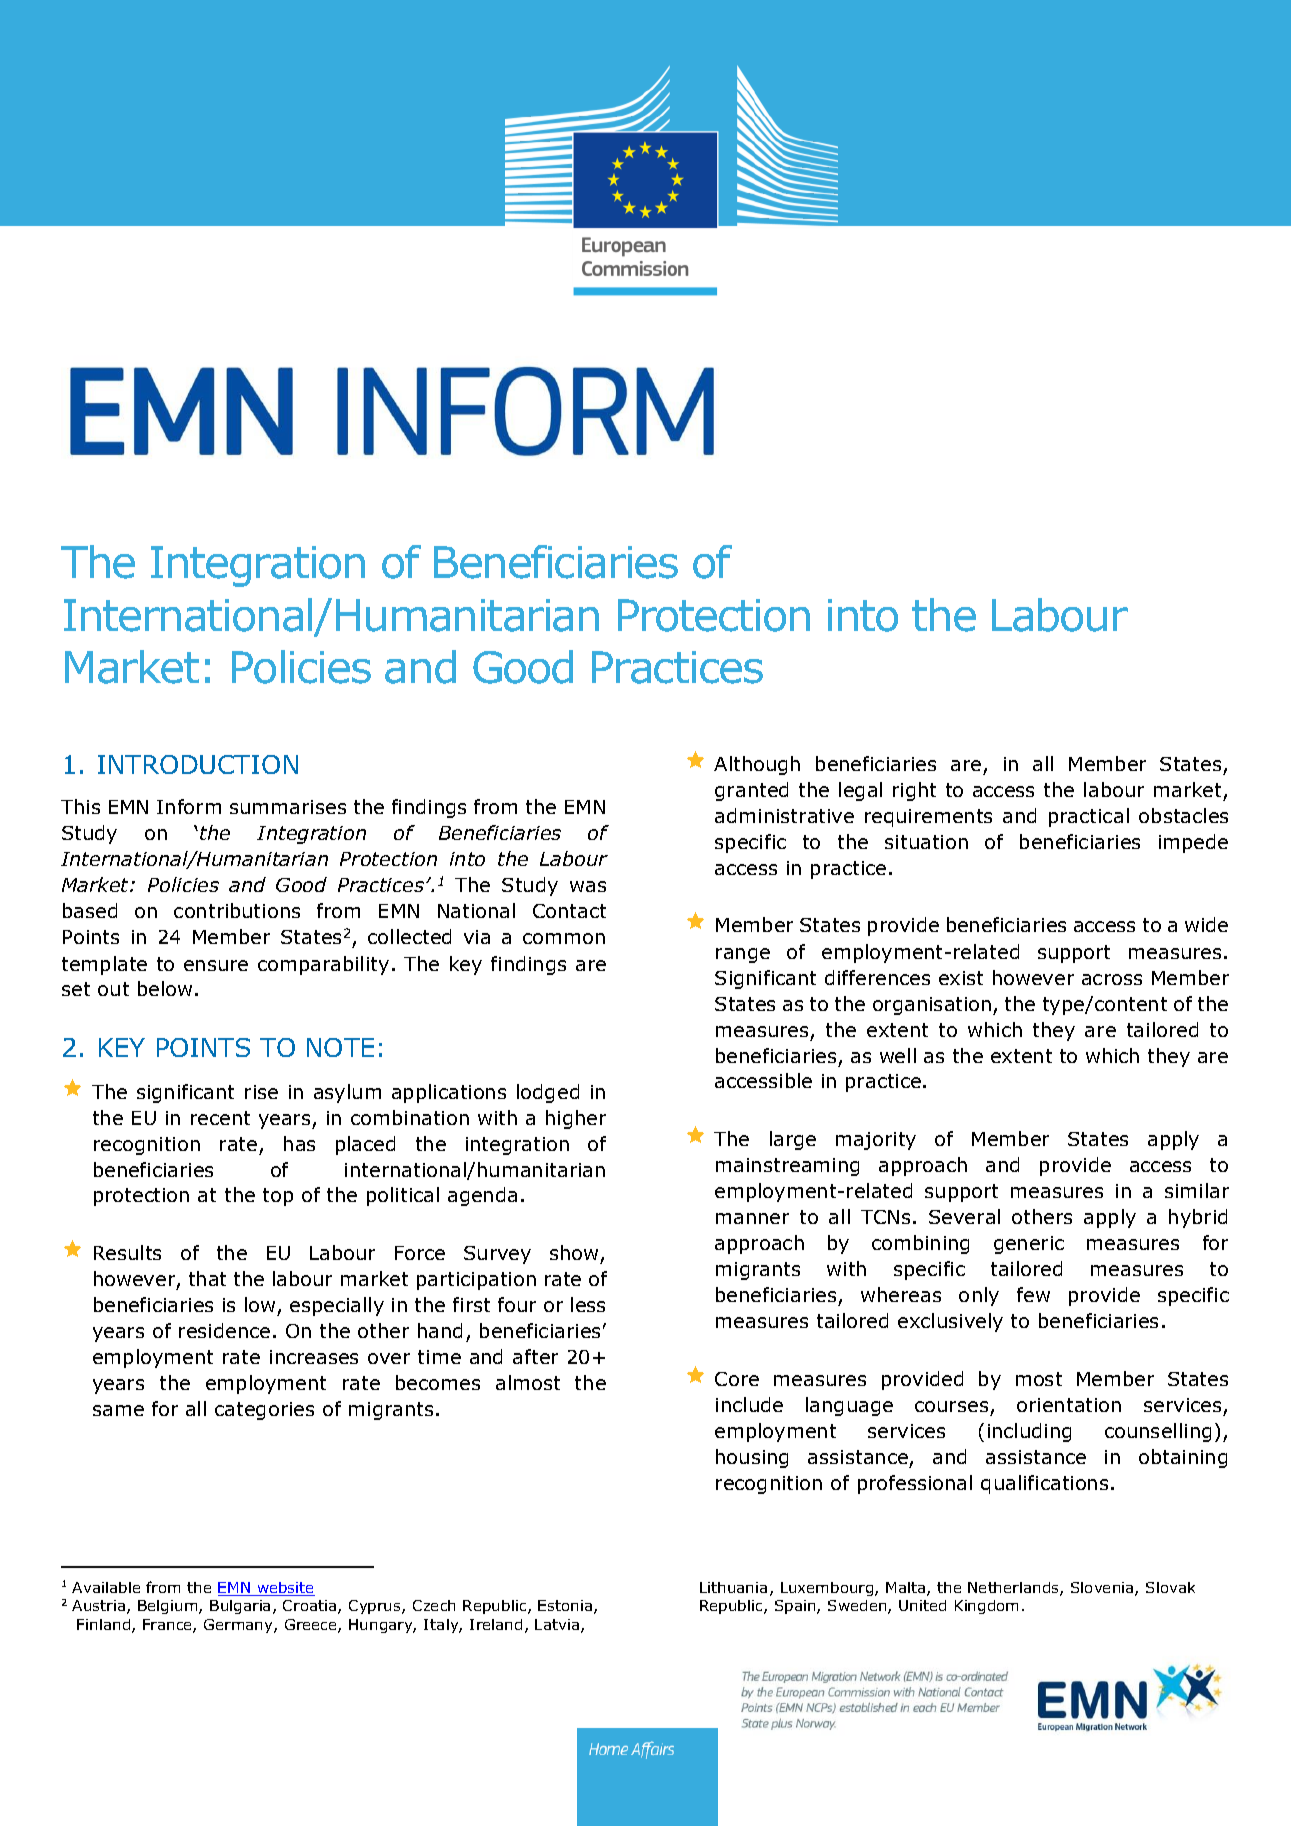 The image size is (1291, 1826). I want to click on top, so click(278, 1197).
